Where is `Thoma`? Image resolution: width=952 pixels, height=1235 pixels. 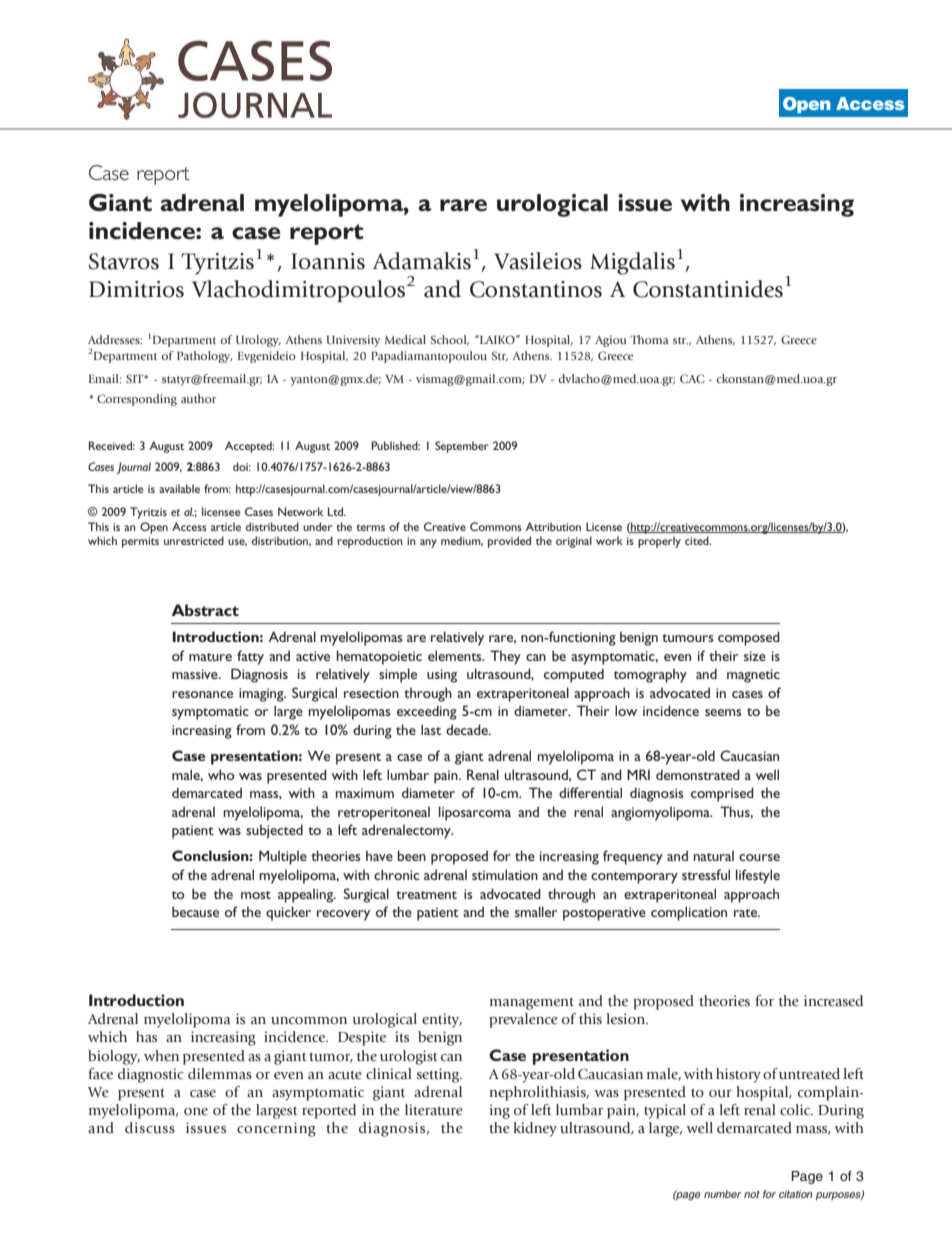
Thoma is located at coordinates (649, 339).
